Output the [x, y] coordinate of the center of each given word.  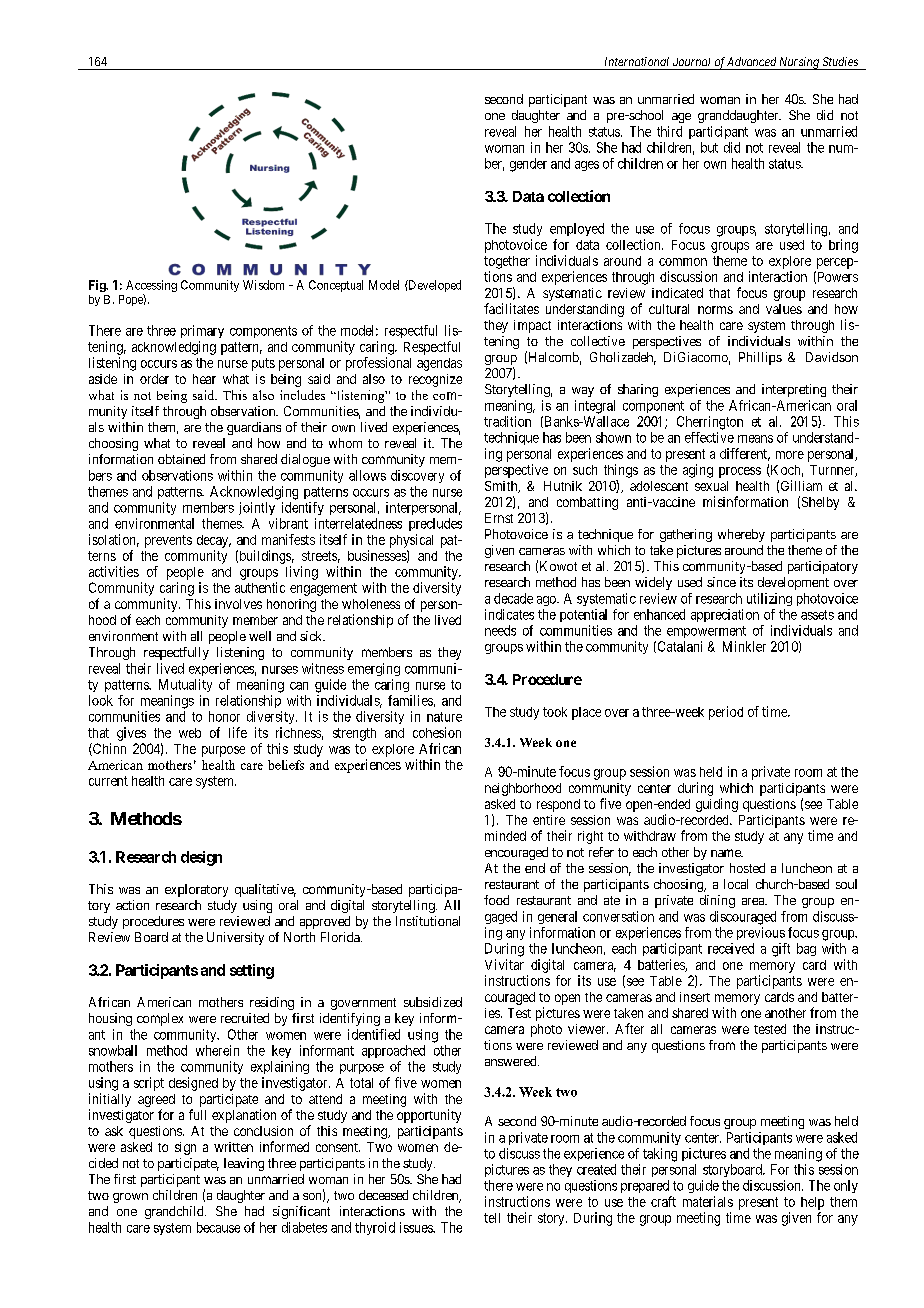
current [108, 781]
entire [549, 820]
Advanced [751, 61]
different [745, 454]
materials [708, 1201]
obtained [181, 459]
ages [587, 166]
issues [417, 1227]
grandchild [175, 1212]
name [727, 853]
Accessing [151, 287]
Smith [502, 487]
